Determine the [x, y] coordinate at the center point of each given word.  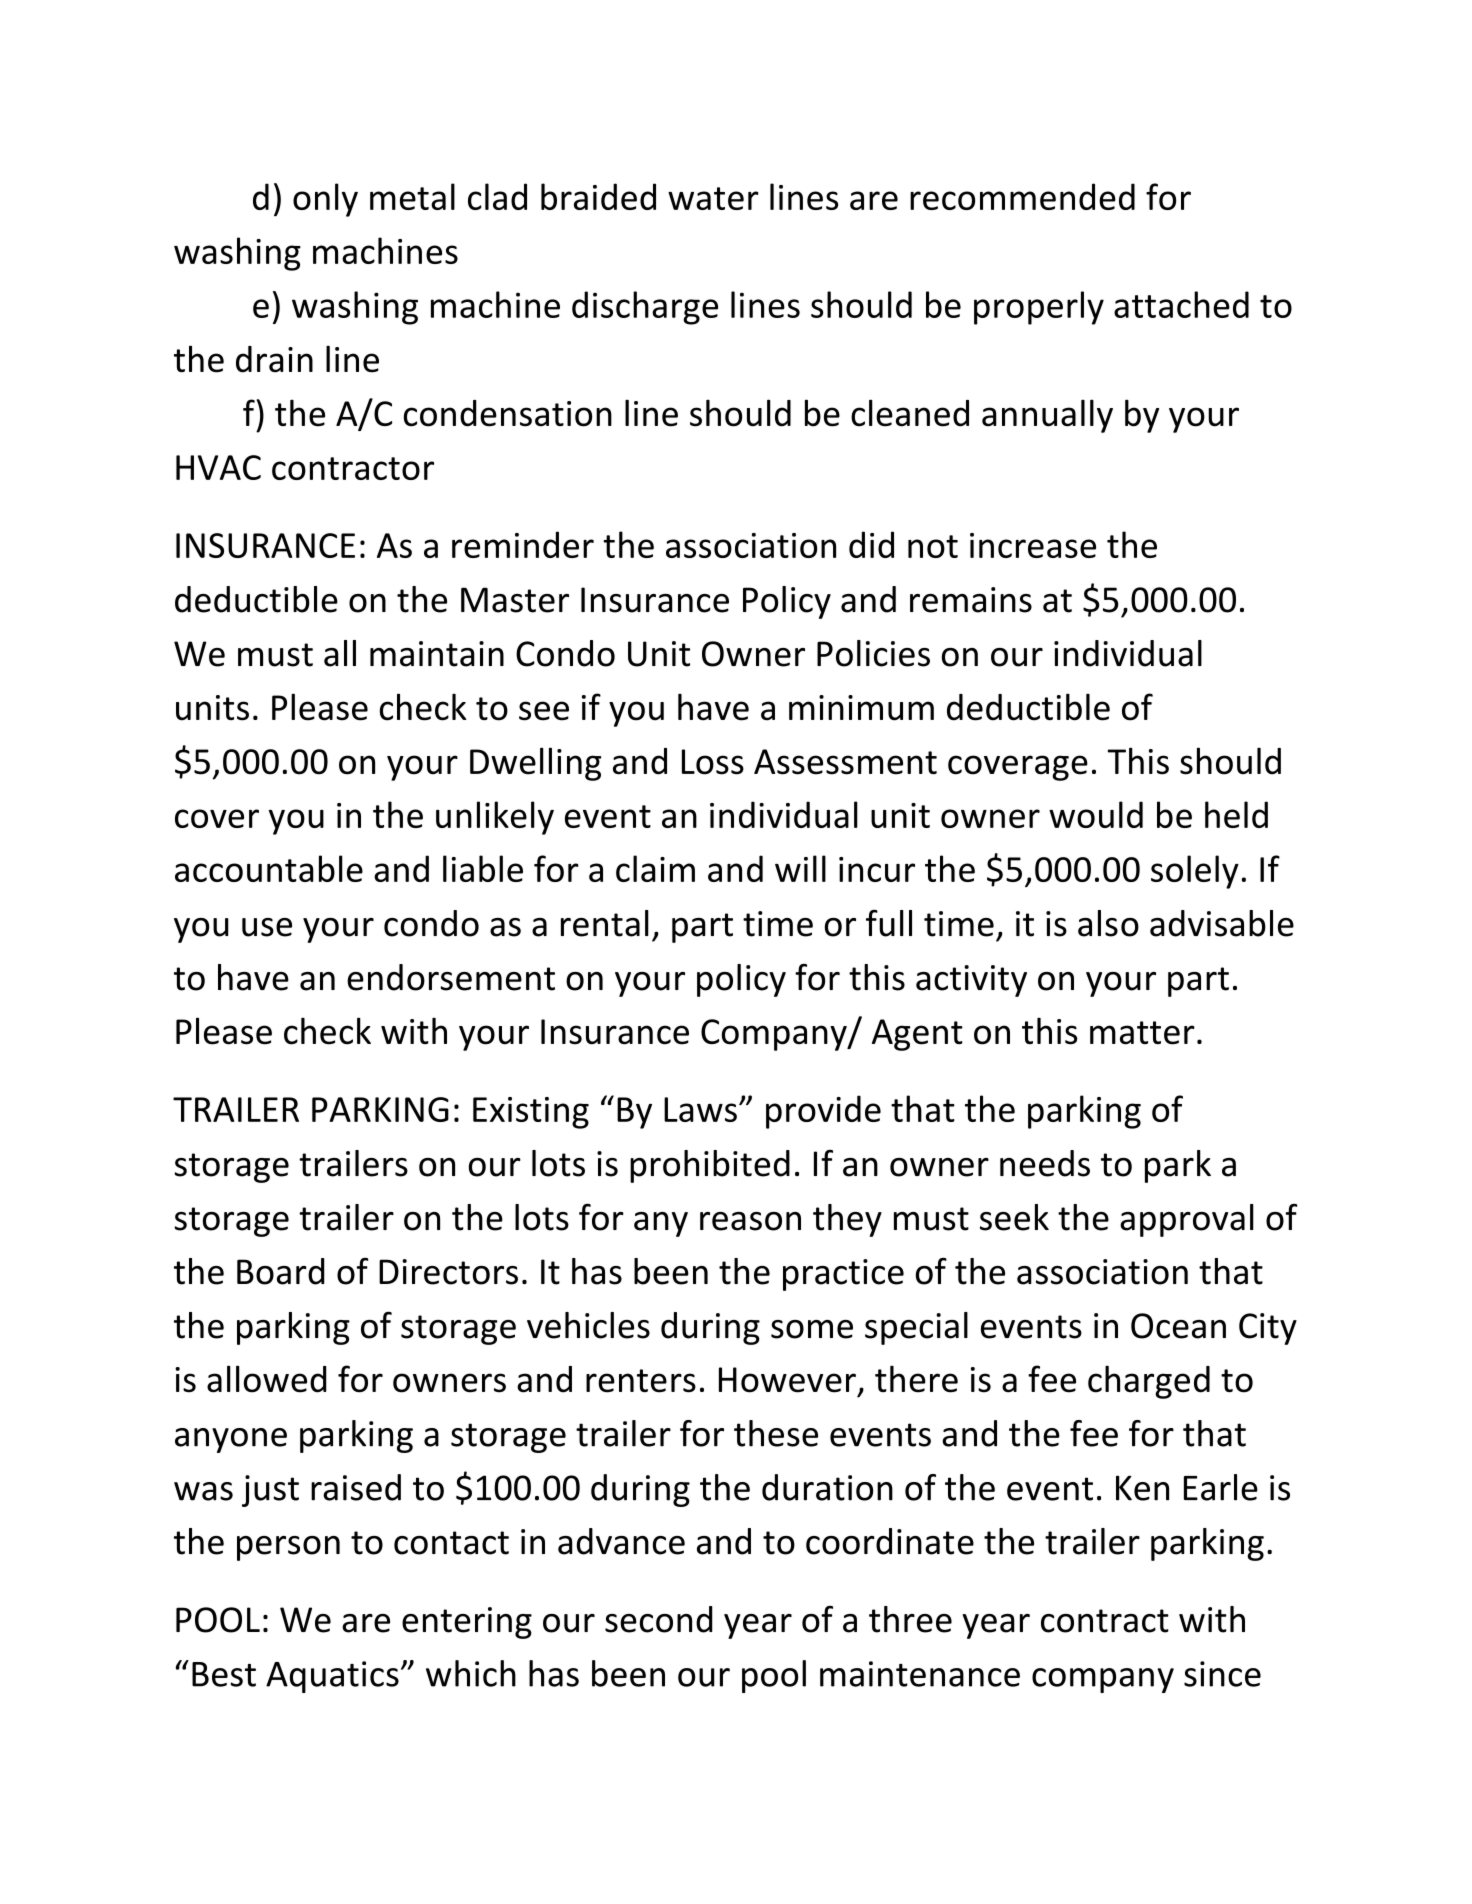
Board [281, 1271]
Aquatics [332, 1677]
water [713, 198]
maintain [437, 654]
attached [1181, 304]
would [1096, 814]
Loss [713, 762]
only [325, 200]
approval [1187, 1220]
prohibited [710, 1166]
